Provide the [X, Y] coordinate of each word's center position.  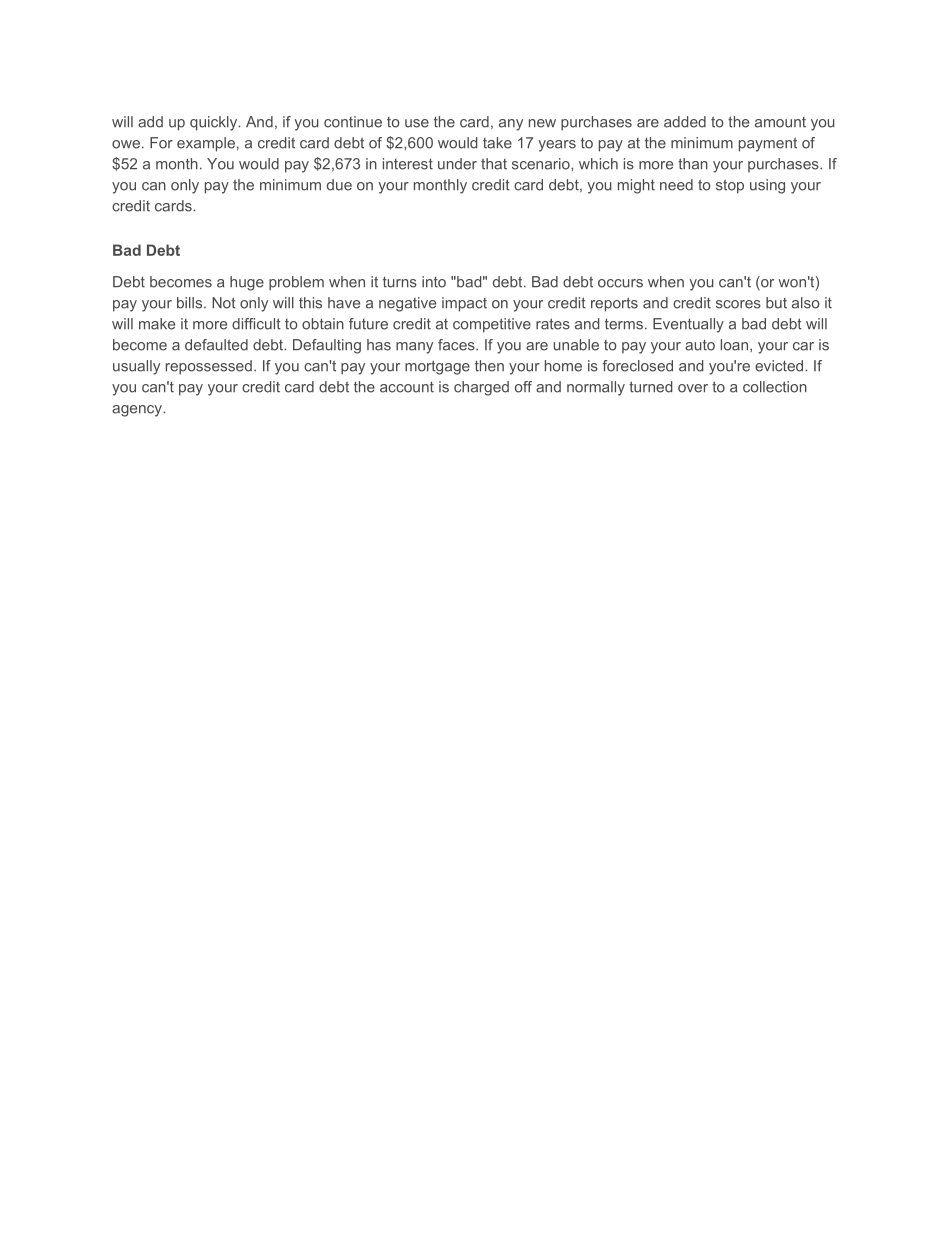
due [339, 185]
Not [224, 303]
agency [138, 411]
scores [738, 304]
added [685, 122]
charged [481, 388]
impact [464, 304]
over [693, 388]
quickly [215, 123]
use [417, 123]
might [636, 186]
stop [730, 186]
